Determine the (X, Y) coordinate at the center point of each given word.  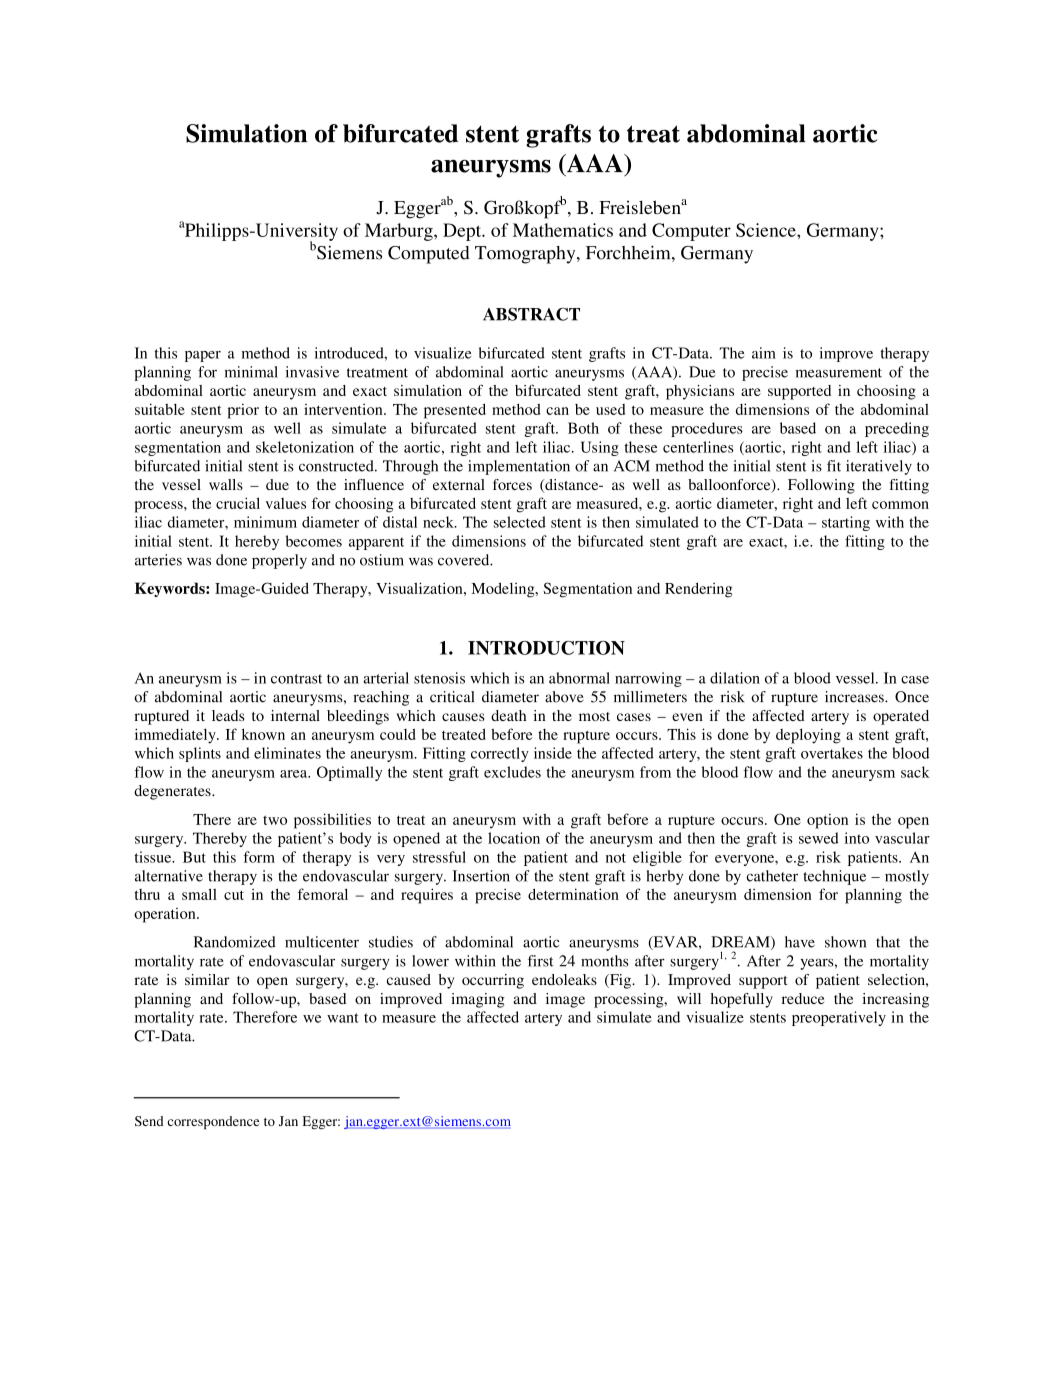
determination (573, 894)
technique (834, 877)
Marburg (400, 232)
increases (855, 697)
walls (226, 484)
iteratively (879, 467)
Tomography (526, 255)
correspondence (213, 1123)
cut (234, 895)
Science (767, 230)
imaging (478, 1000)
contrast (296, 679)
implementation (519, 467)
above (564, 697)
